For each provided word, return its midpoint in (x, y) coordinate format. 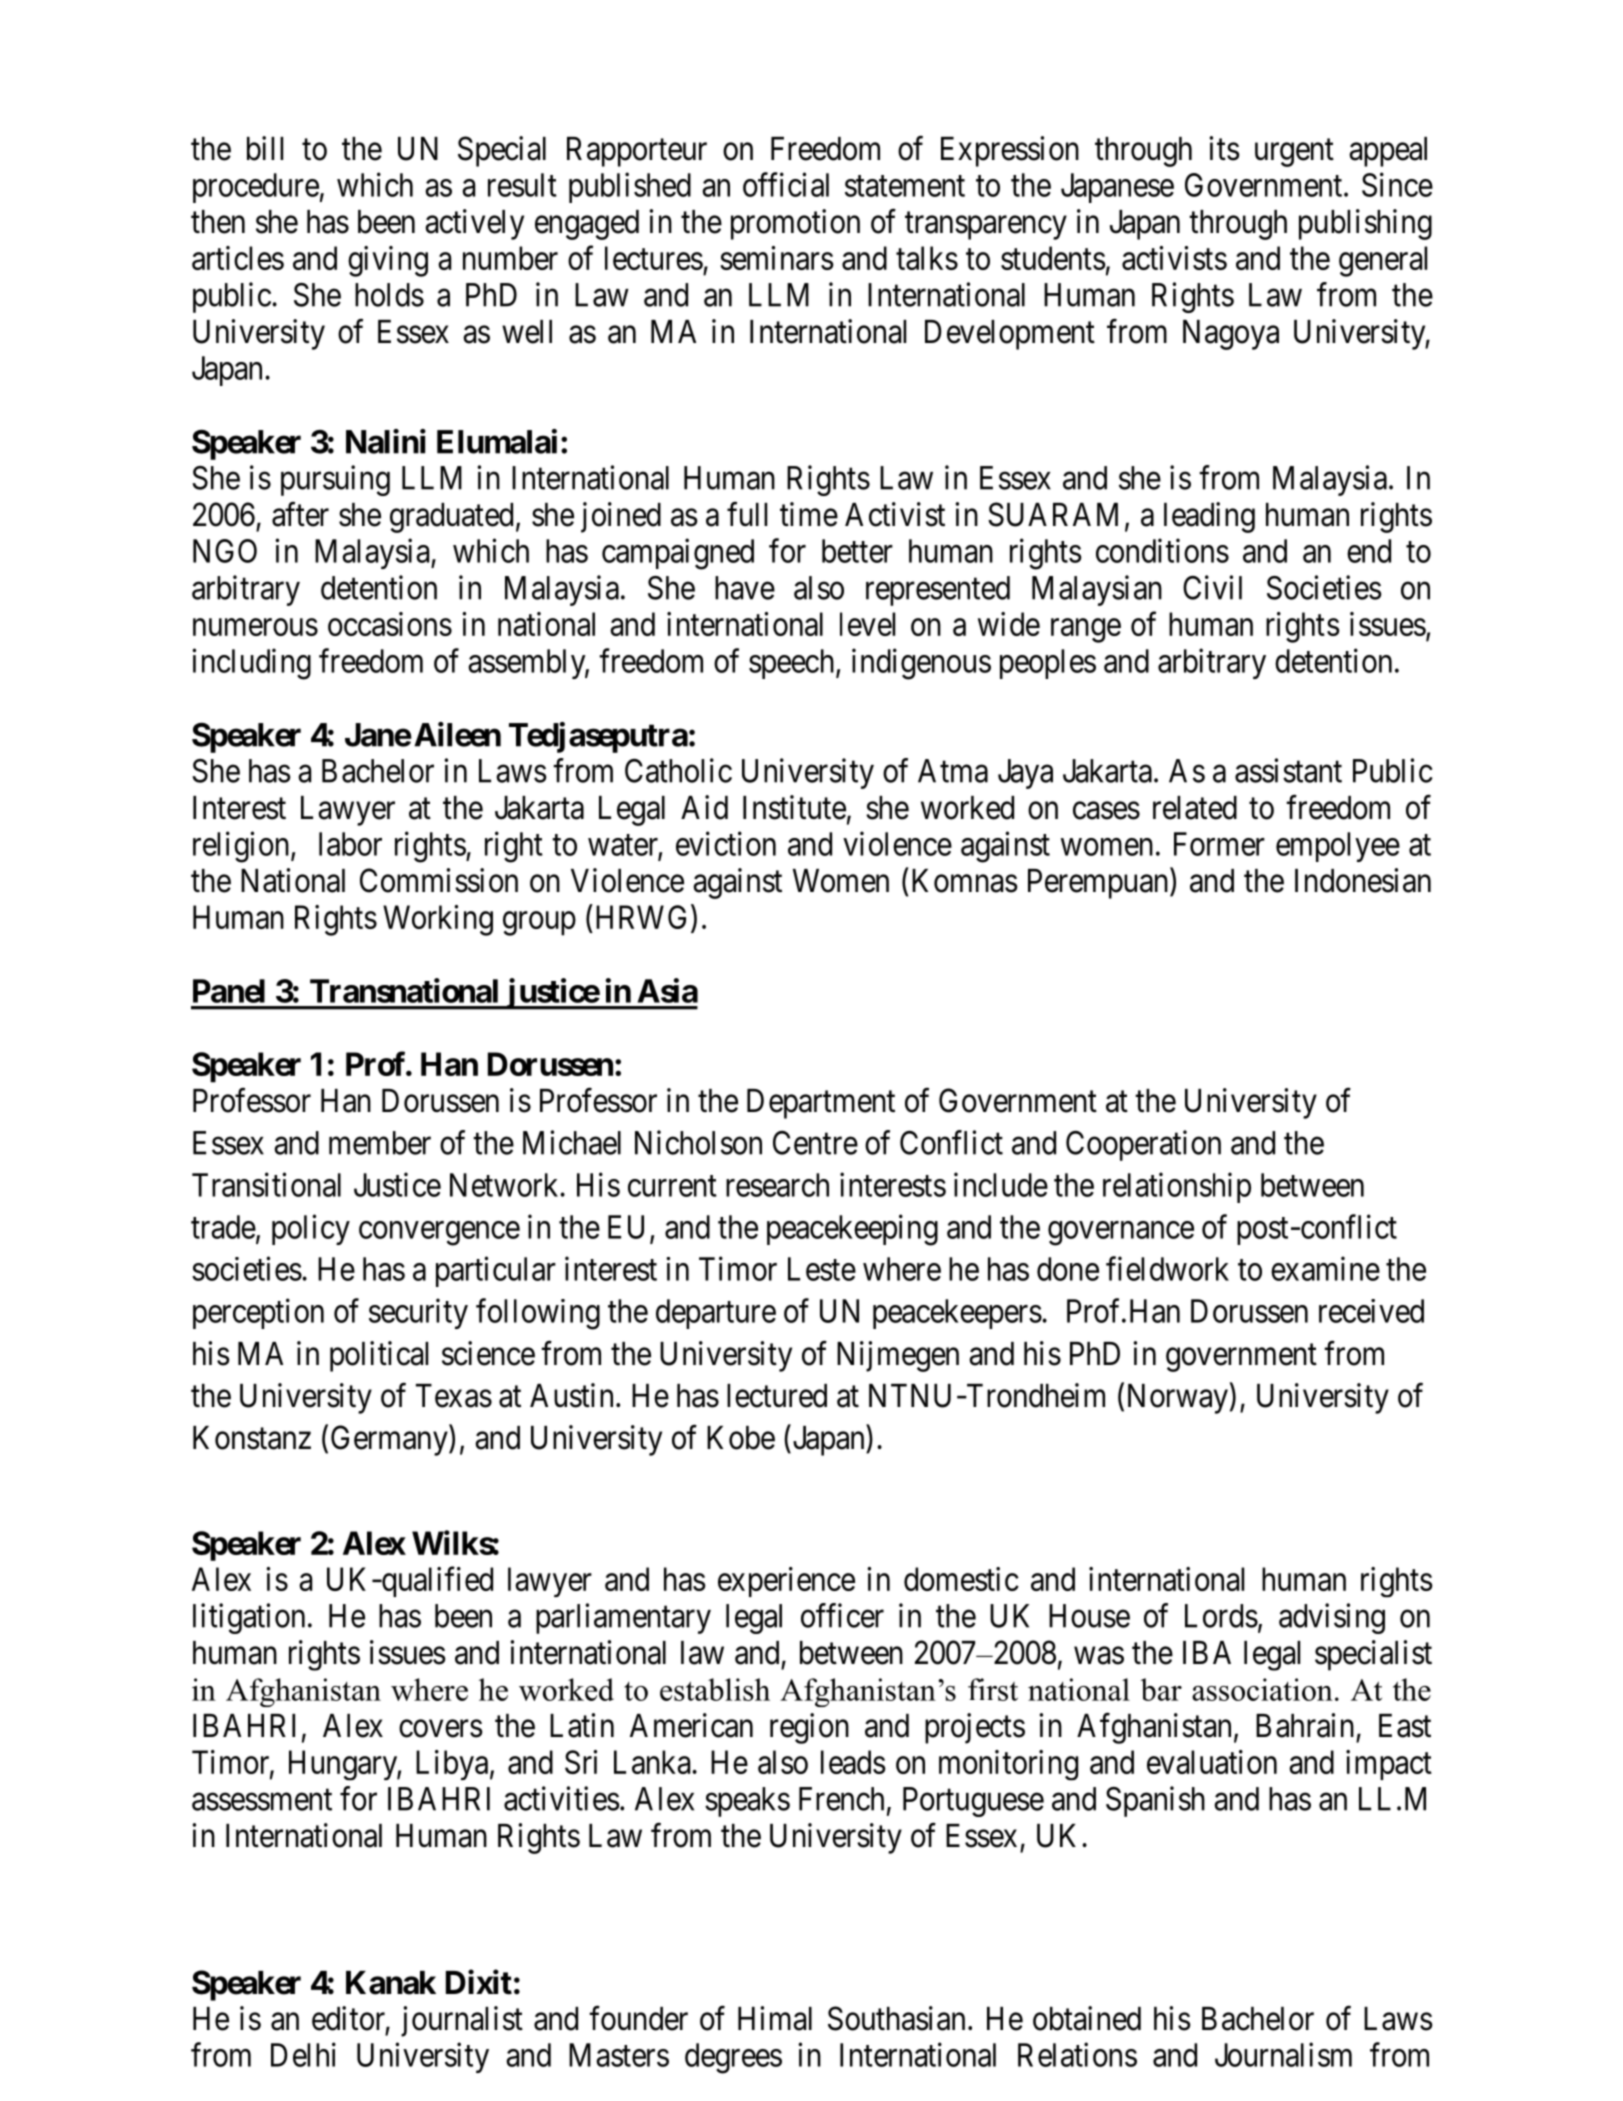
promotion (795, 224)
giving (388, 261)
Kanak (391, 1983)
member (380, 1143)
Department (821, 1104)
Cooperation (1143, 1145)
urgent (1294, 153)
